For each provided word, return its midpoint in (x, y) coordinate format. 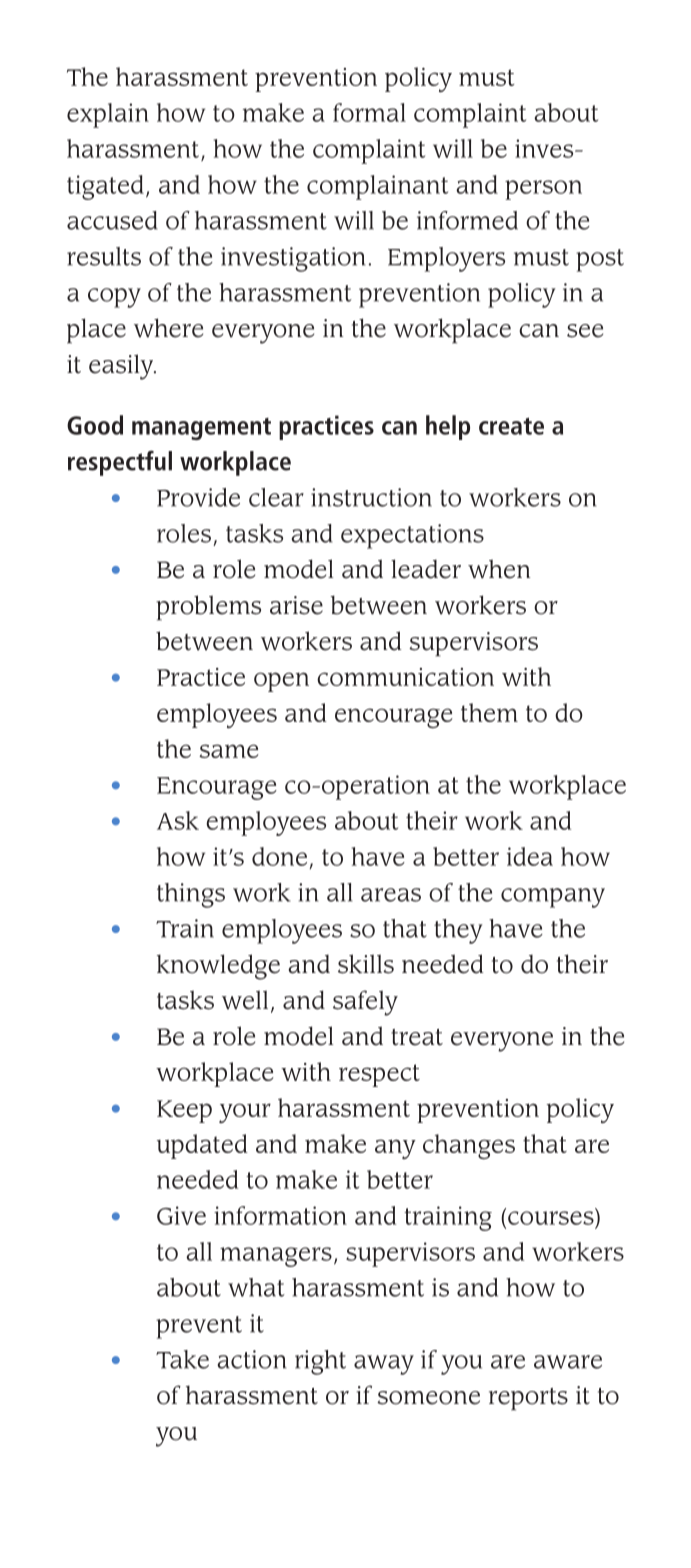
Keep (184, 1111)
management (201, 429)
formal (369, 112)
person (543, 190)
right (320, 1362)
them (489, 712)
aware (568, 1362)
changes (469, 1146)
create (511, 426)
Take (182, 1359)
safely (365, 1003)
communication (405, 677)
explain (108, 115)
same (229, 751)
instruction (371, 497)
